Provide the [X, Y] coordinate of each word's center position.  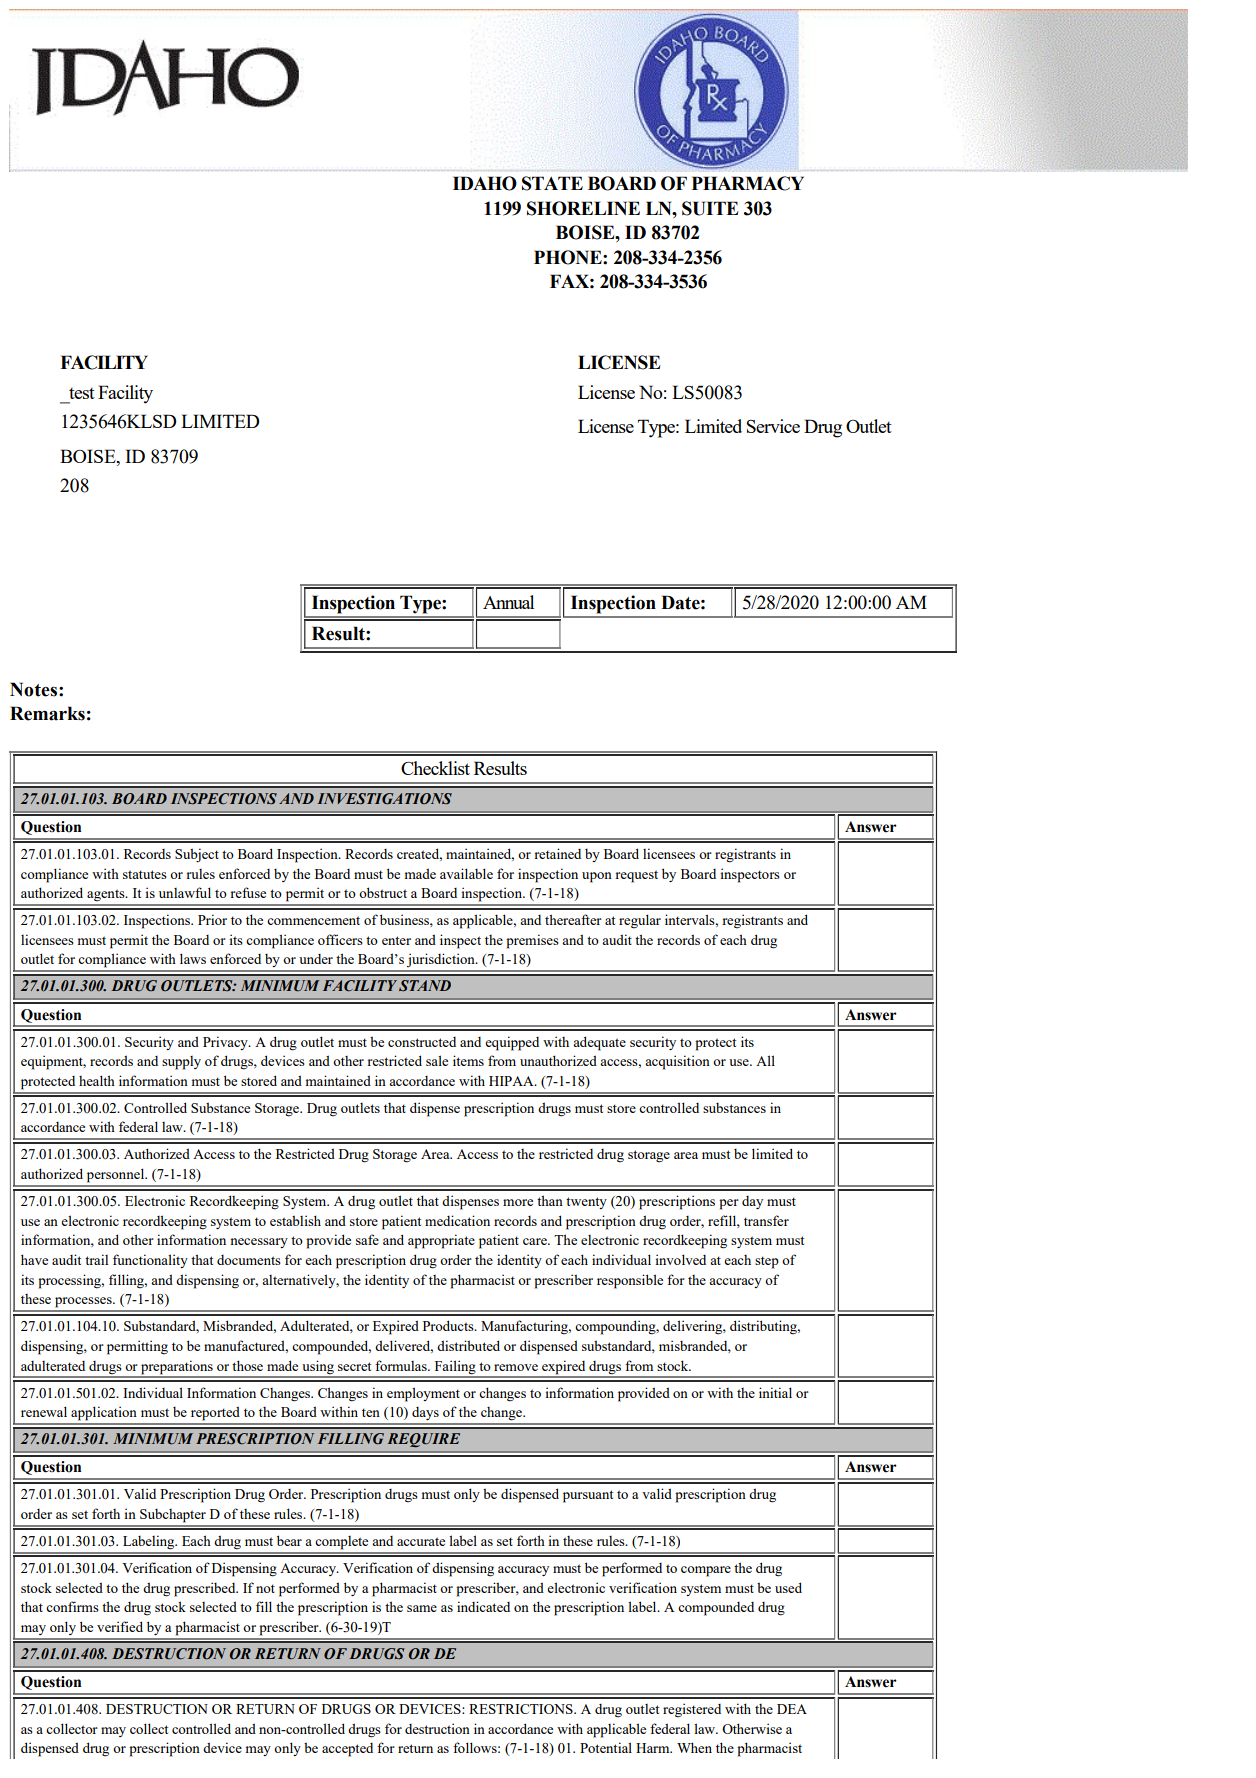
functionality [150, 1261]
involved [681, 1259]
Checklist [435, 768]
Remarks [47, 713]
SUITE [710, 208]
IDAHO [485, 183]
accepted [347, 1750]
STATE [552, 183]
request [636, 876]
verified [120, 1626]
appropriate [441, 1241]
